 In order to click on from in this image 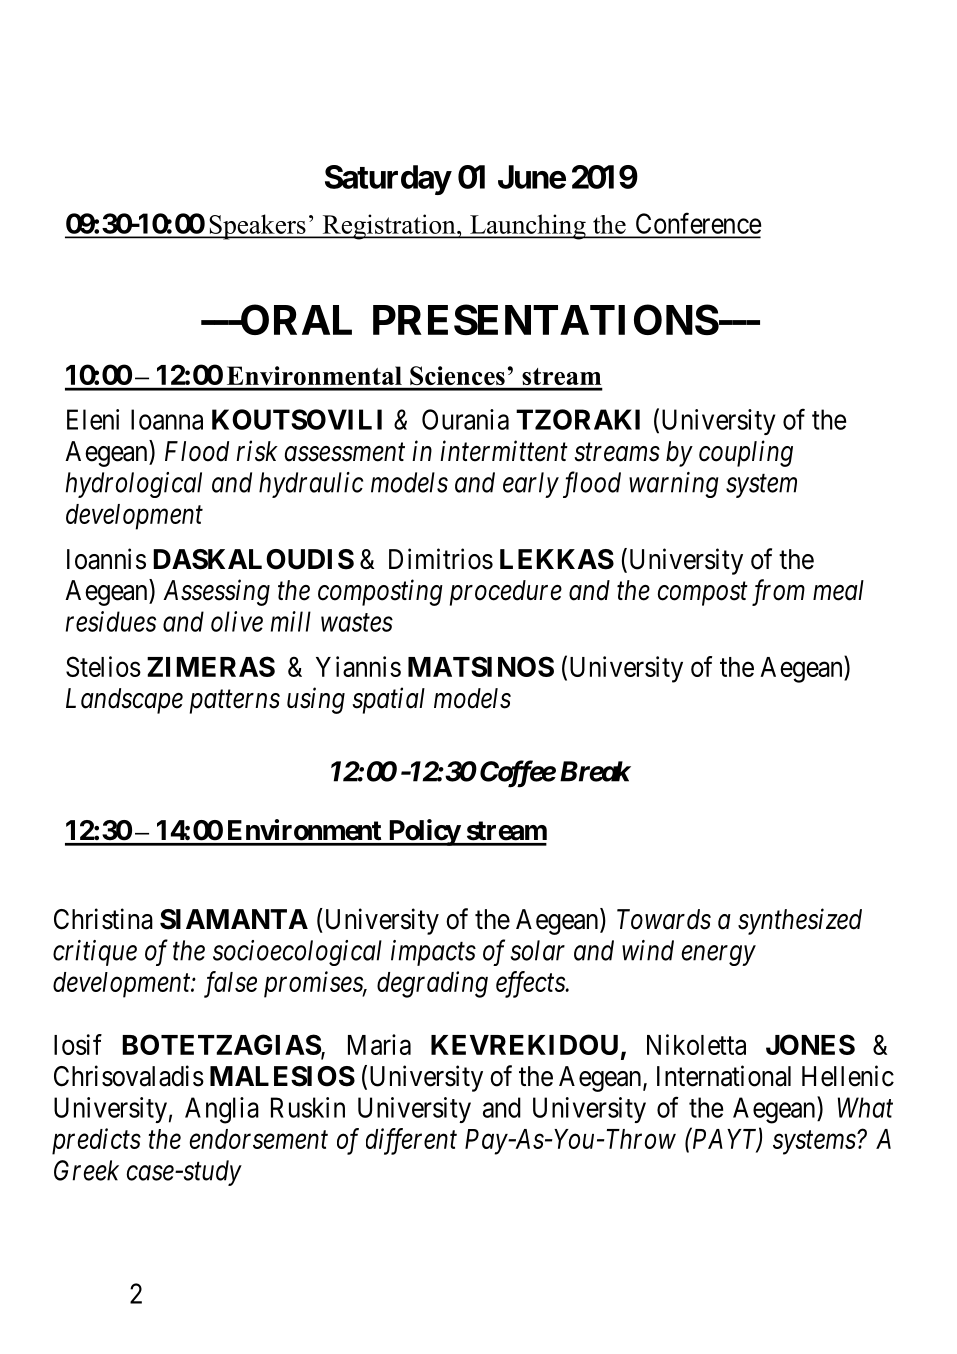, I will do `click(778, 592)`.
